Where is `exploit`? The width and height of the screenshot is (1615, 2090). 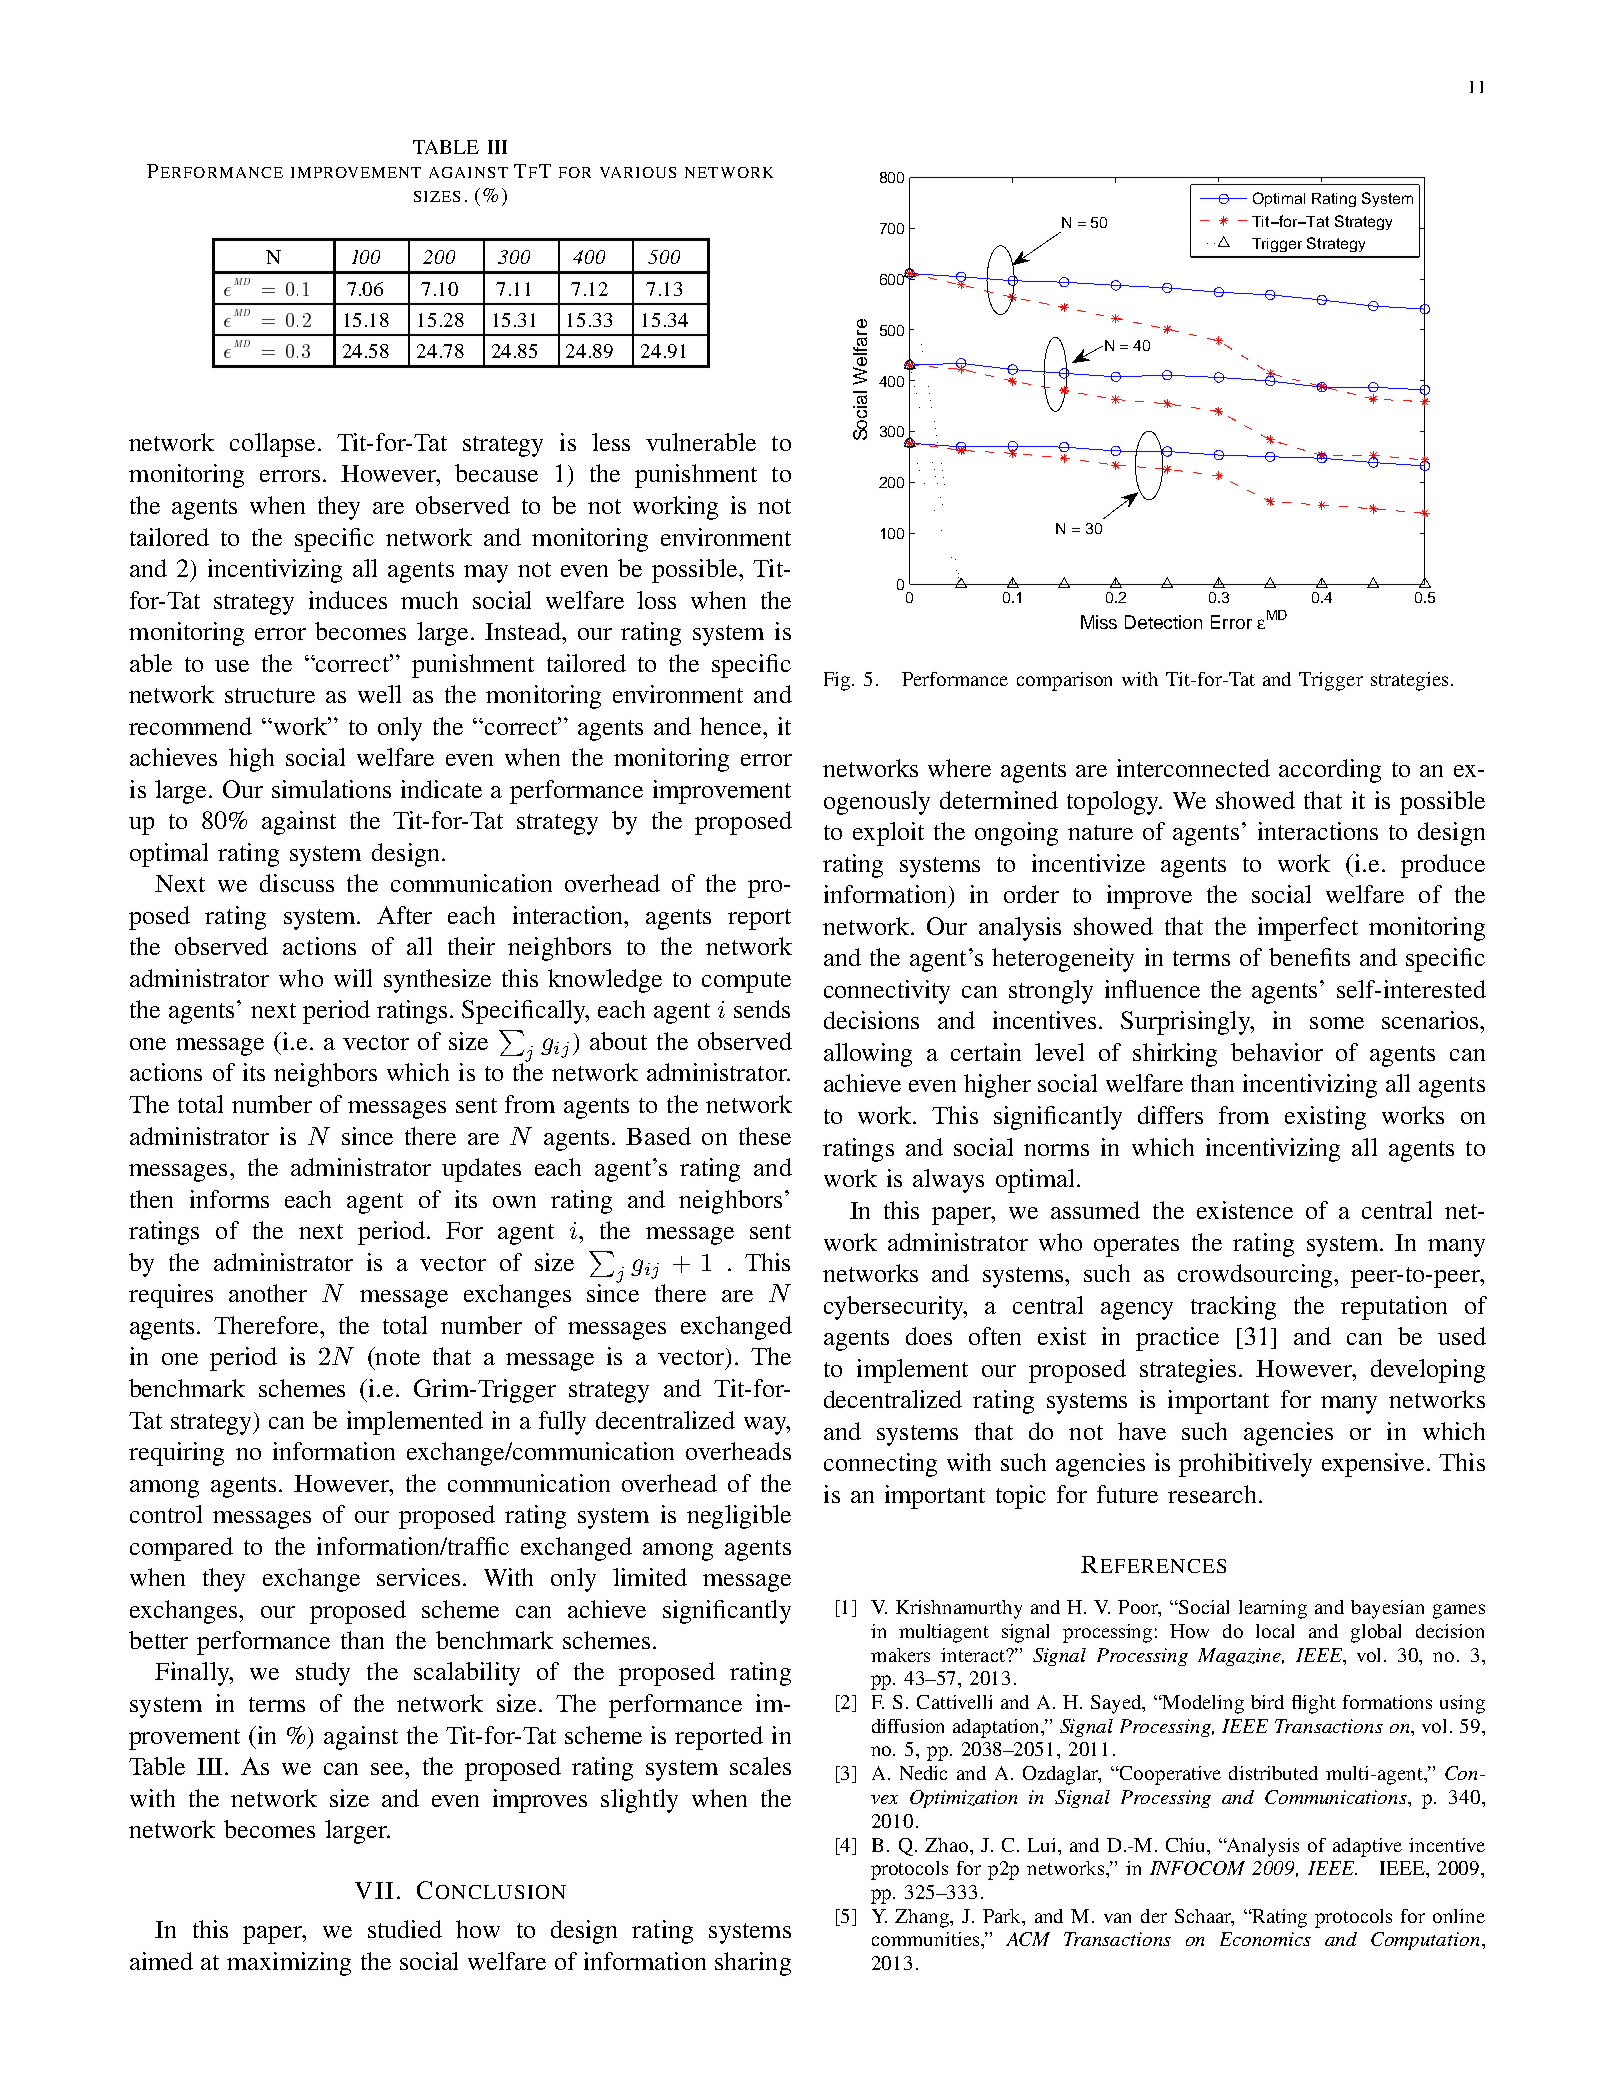
exploit is located at coordinates (888, 834).
